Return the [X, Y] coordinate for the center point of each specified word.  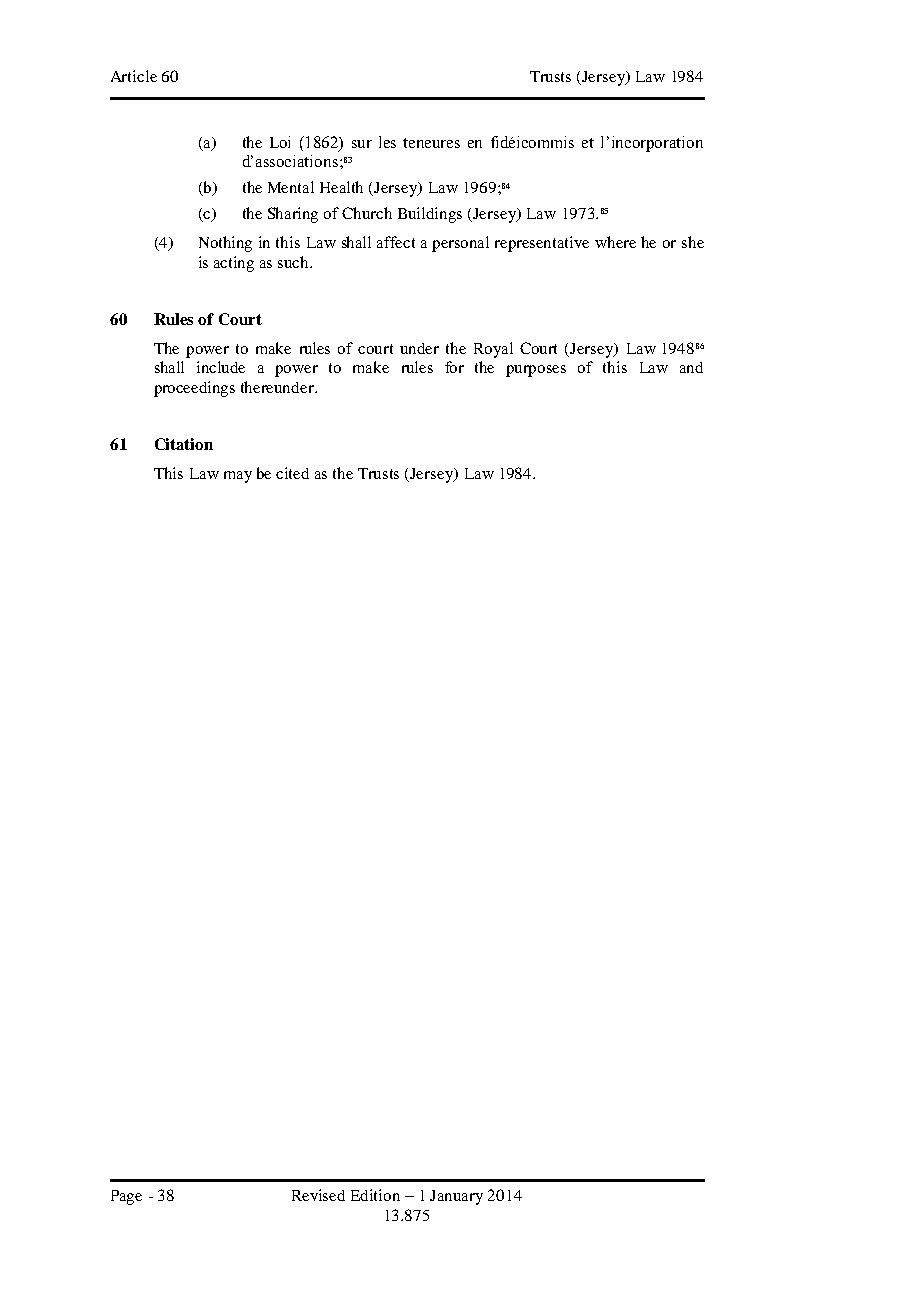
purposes [536, 371]
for [454, 367]
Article [134, 76]
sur [362, 144]
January [456, 1197]
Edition [375, 1195]
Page [126, 1197]
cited [292, 473]
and [691, 367]
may [238, 477]
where [615, 242]
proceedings [194, 389]
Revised [318, 1195]
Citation [184, 444]
